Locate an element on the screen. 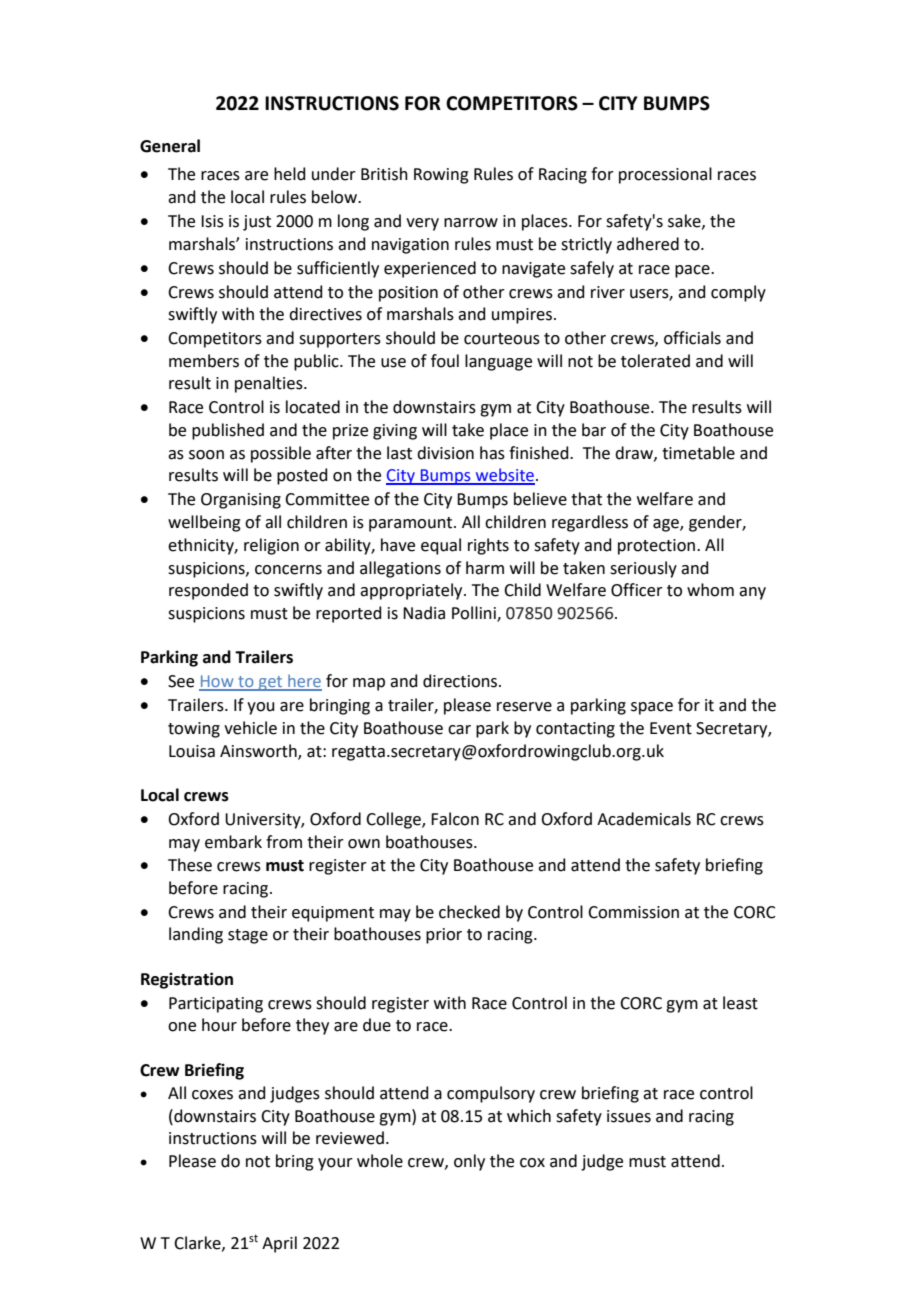 The width and height of the screenshot is (924, 1308). April is located at coordinates (279, 1244).
